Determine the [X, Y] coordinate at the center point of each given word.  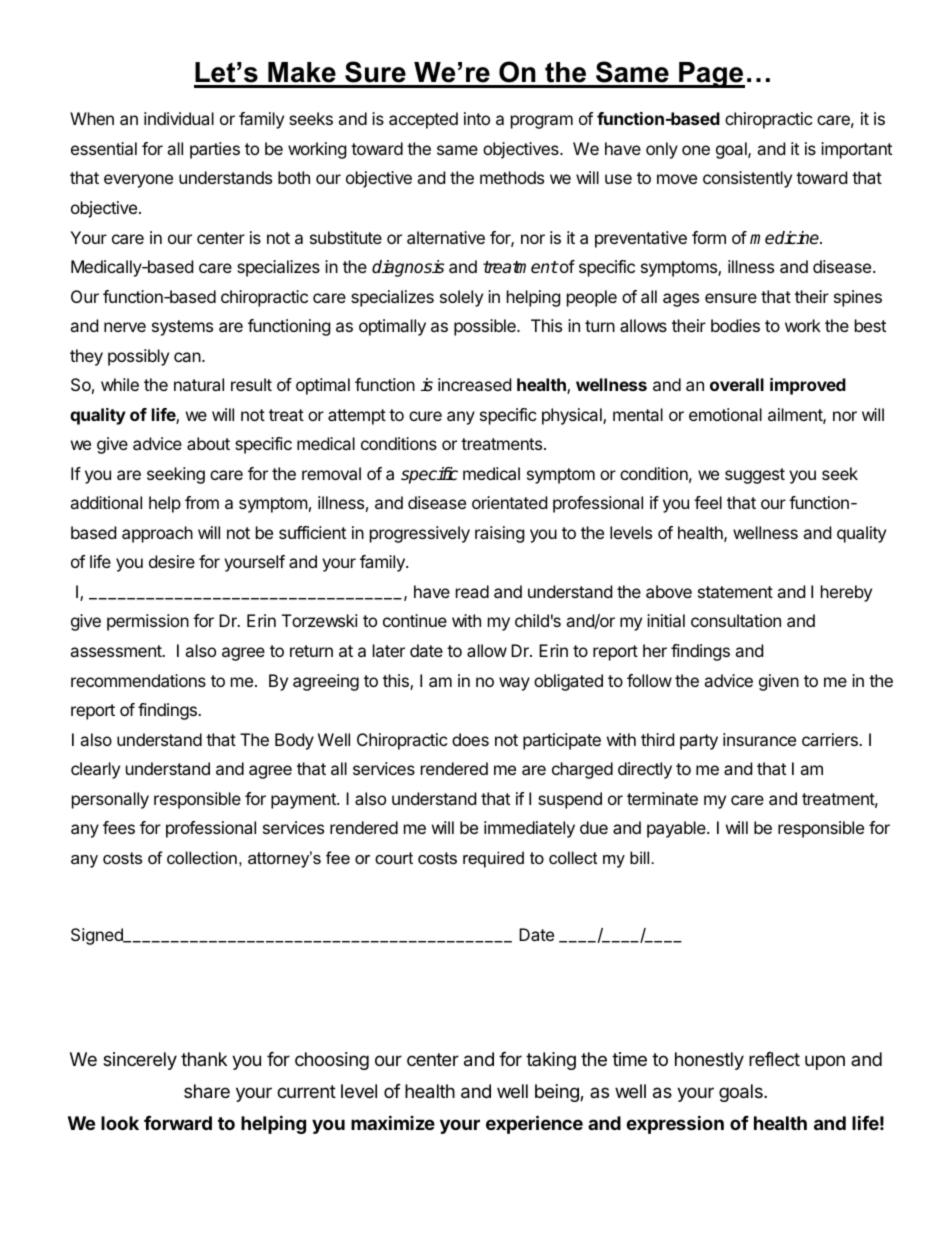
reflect [774, 1059]
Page [711, 75]
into [477, 118]
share [207, 1091]
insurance [759, 739]
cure [425, 416]
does [470, 739]
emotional [725, 414]
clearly [95, 770]
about [208, 443]
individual [179, 118]
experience [534, 1124]
